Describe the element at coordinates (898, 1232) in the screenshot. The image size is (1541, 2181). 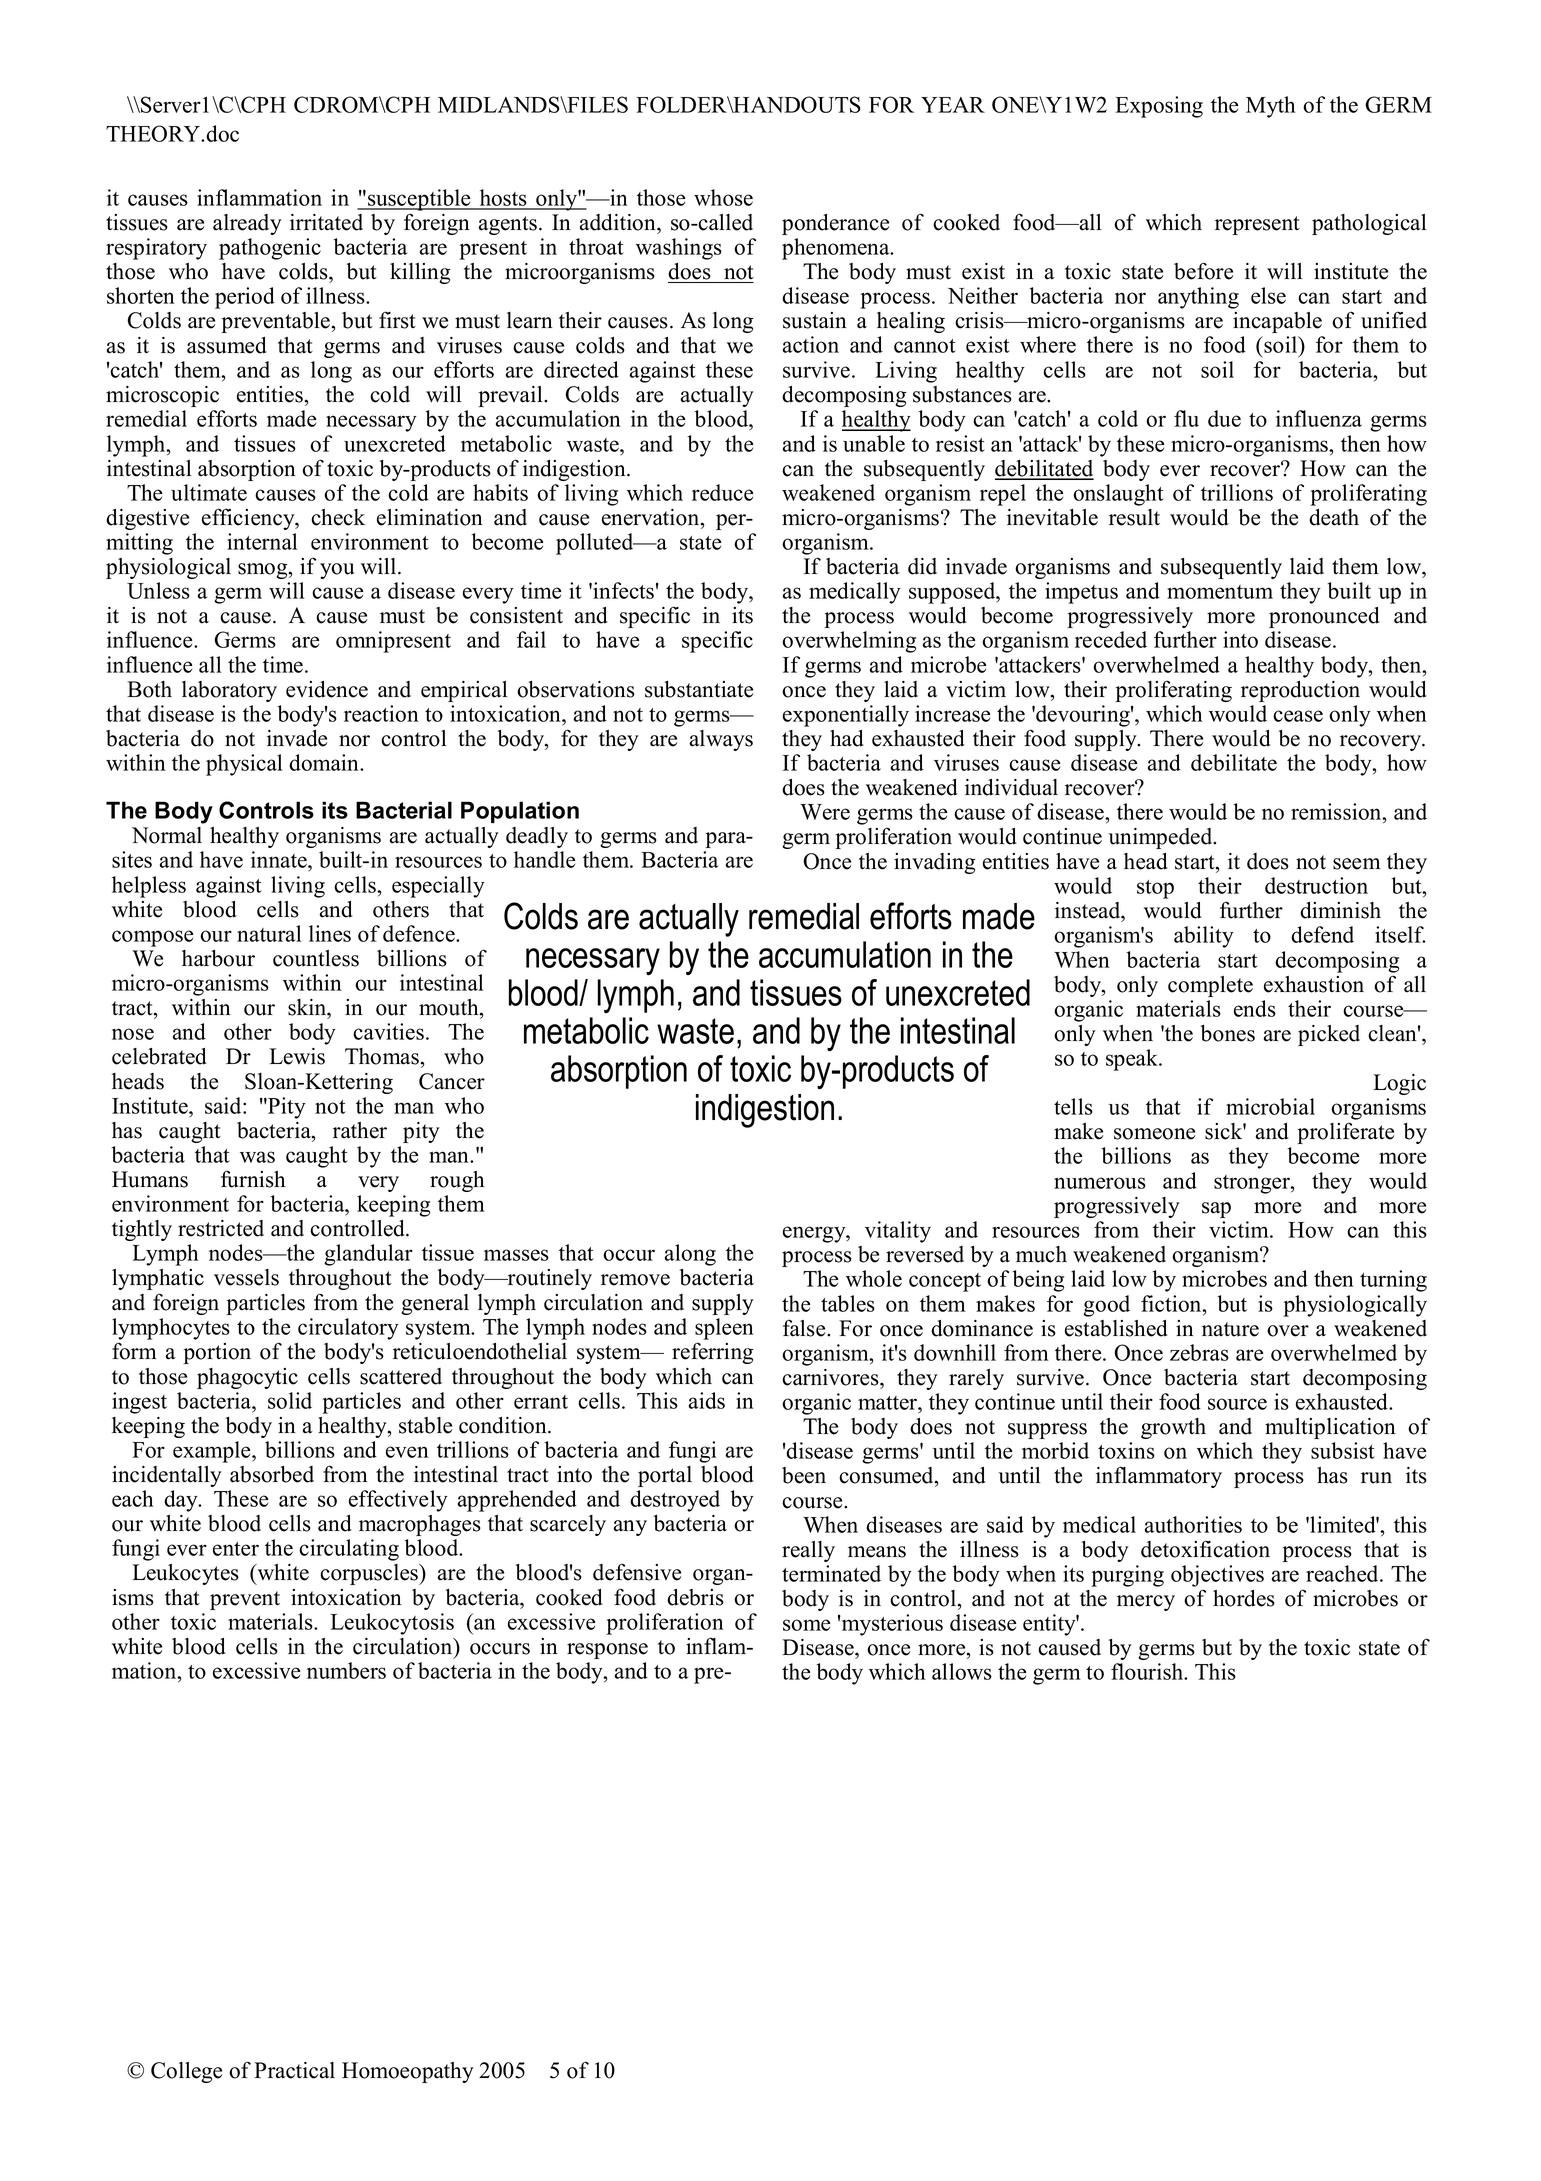
I see `vitality` at that location.
